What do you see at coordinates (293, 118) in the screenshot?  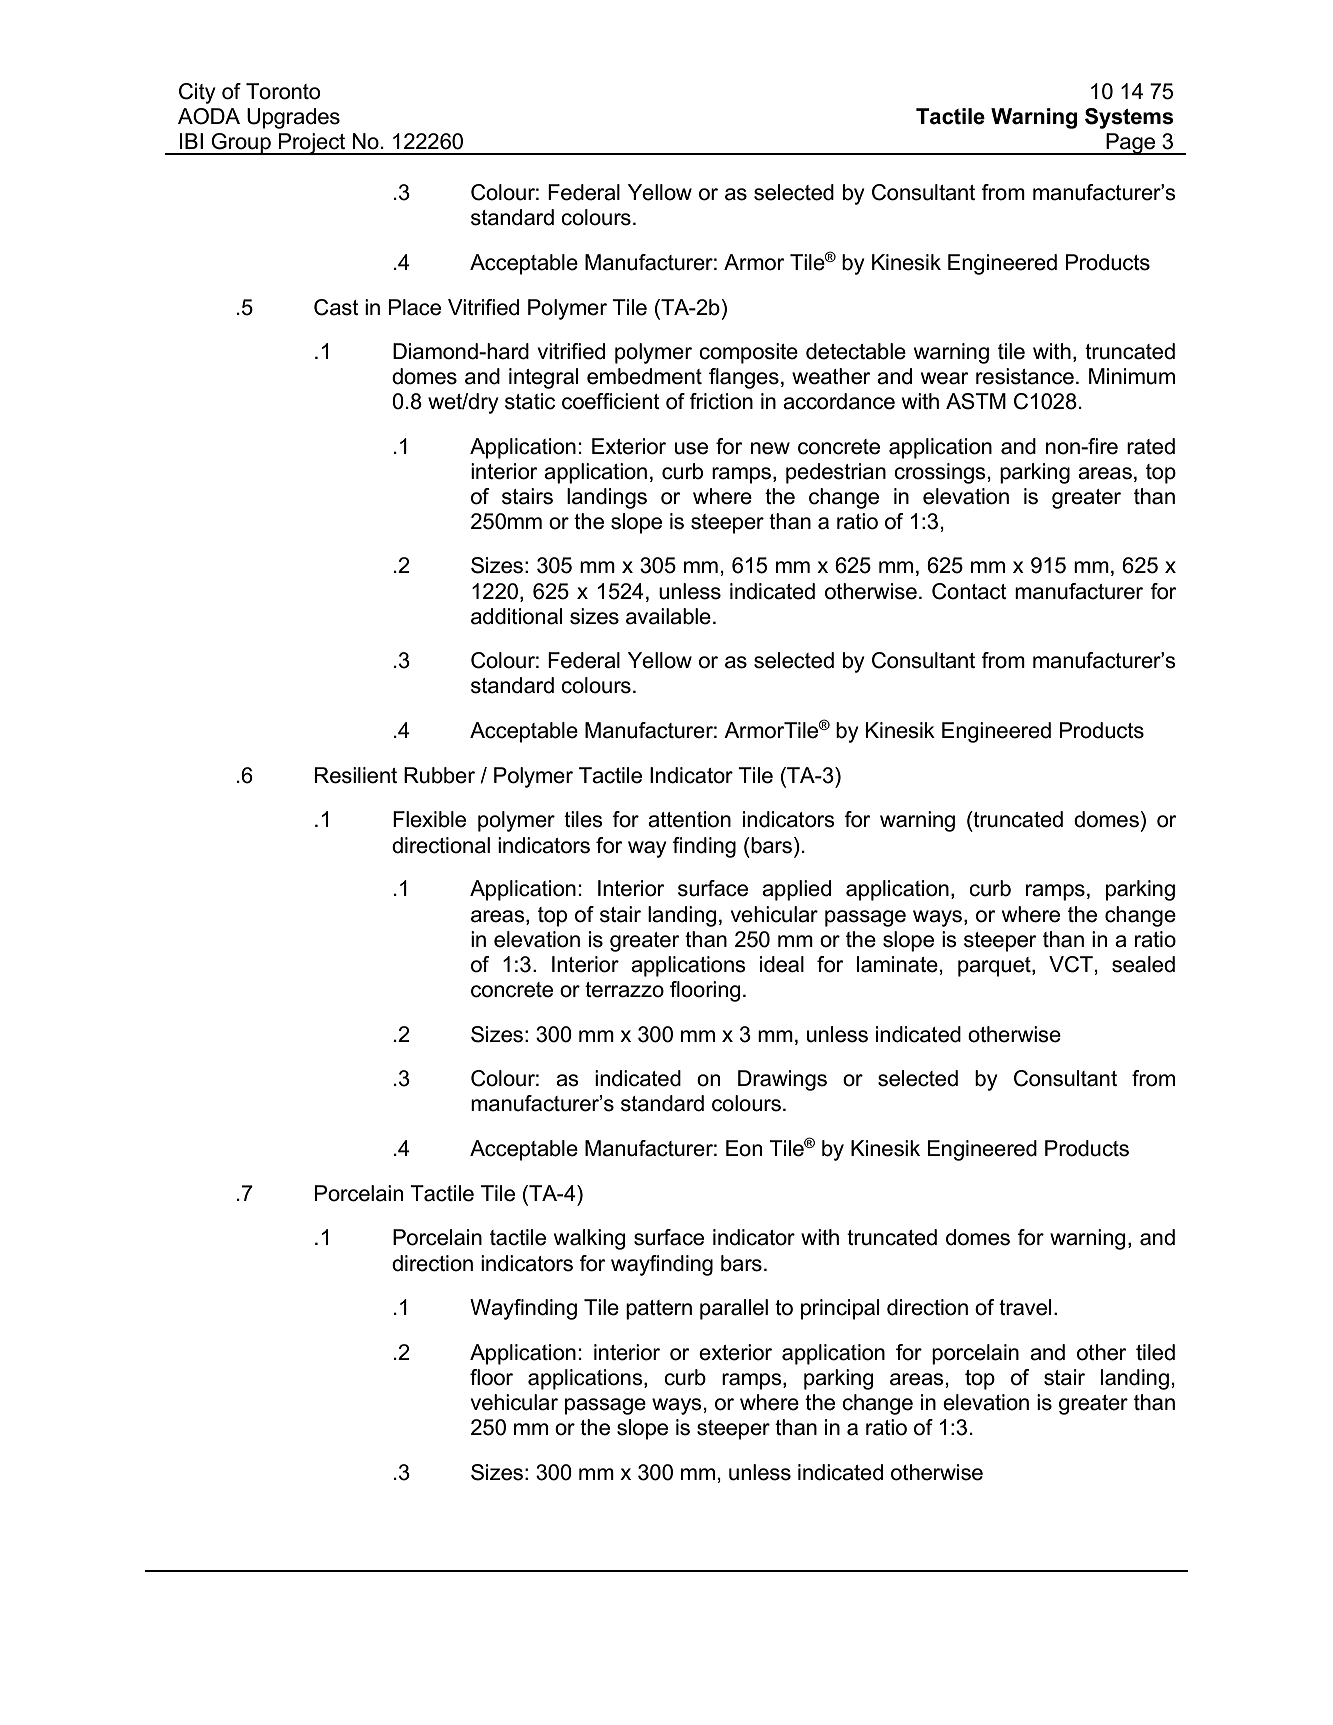 I see `Upgrades` at bounding box center [293, 118].
